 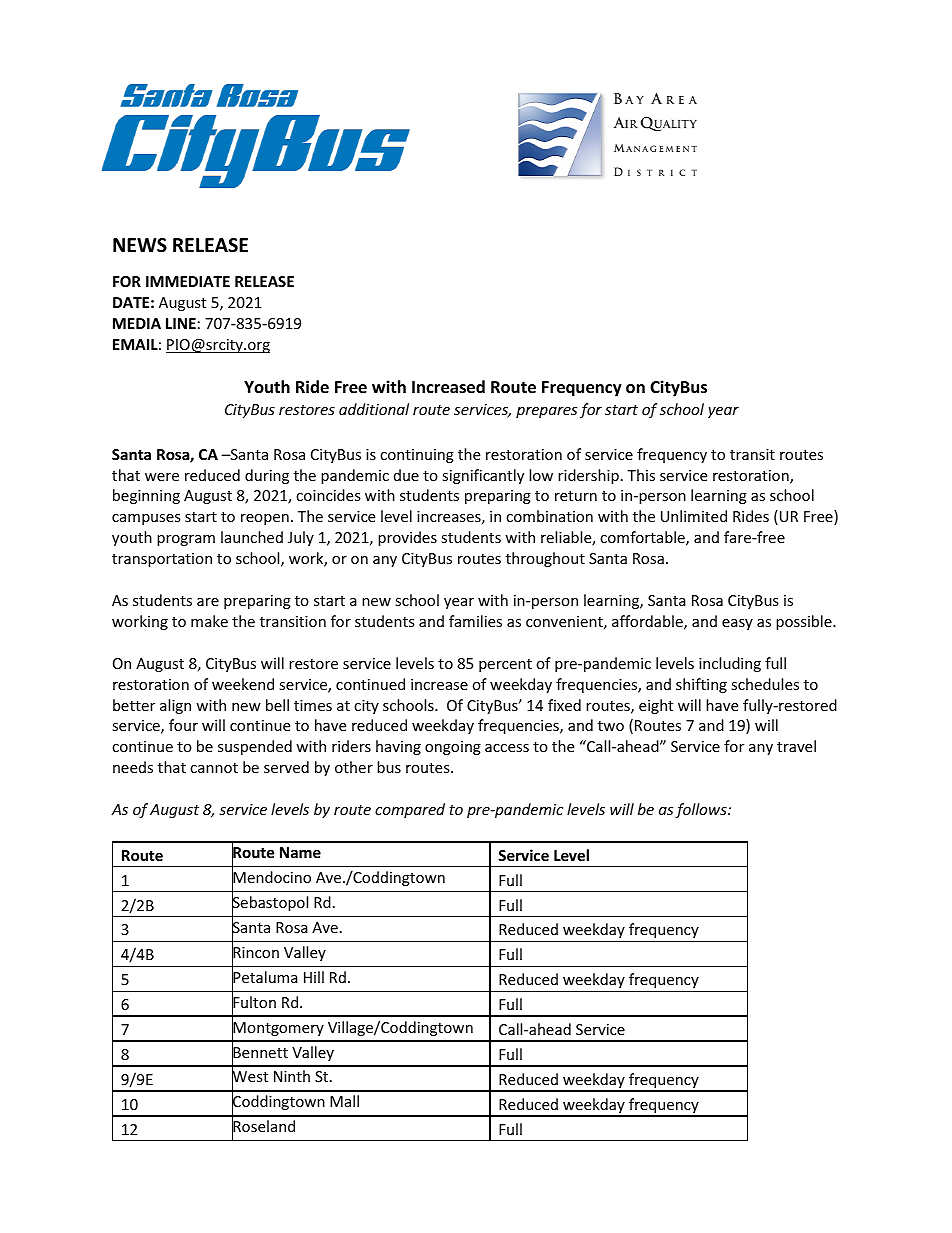 What do you see at coordinates (140, 245) in the screenshot?
I see `NEWS` at bounding box center [140, 245].
